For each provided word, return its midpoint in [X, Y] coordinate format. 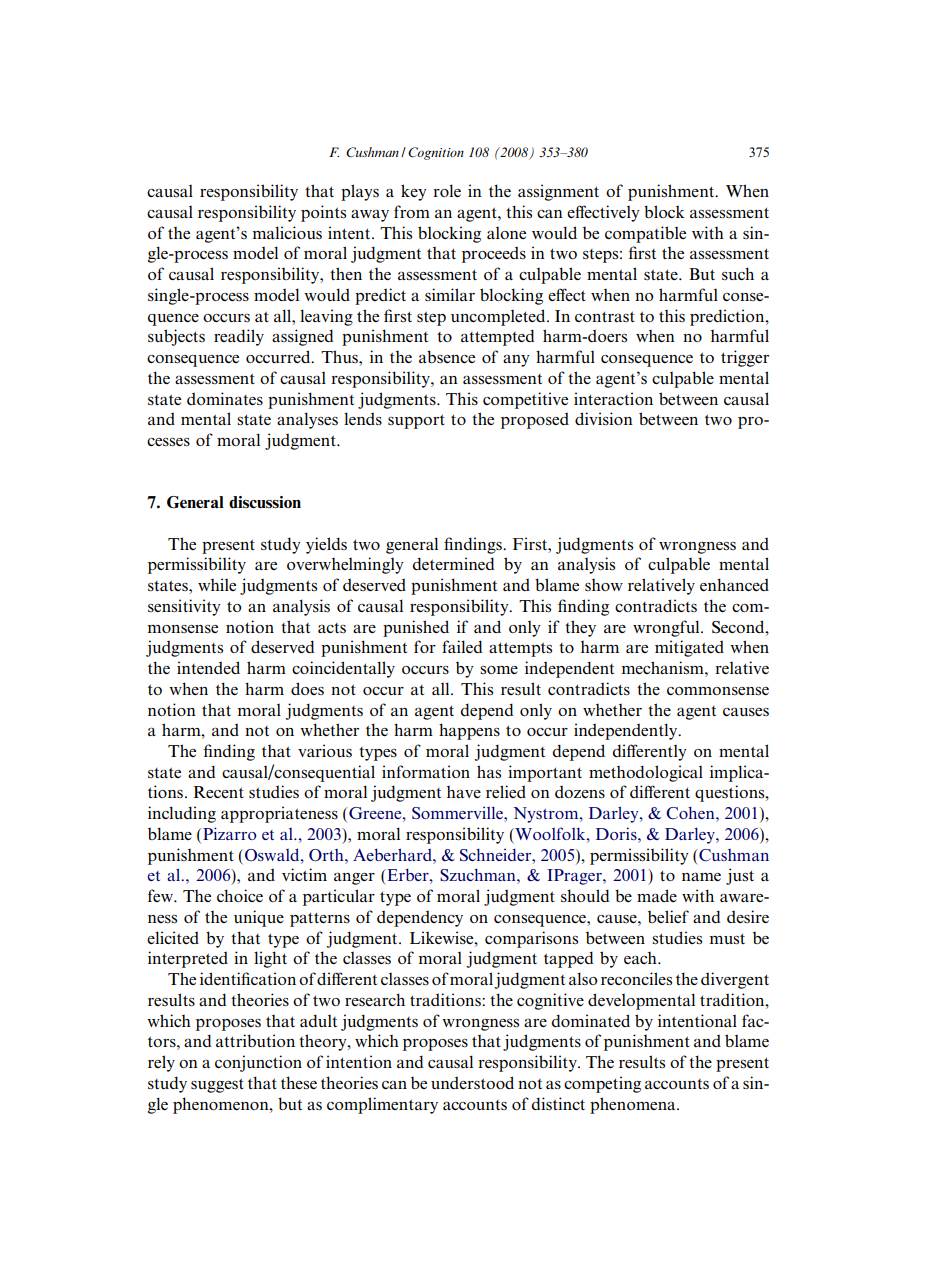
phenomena [634, 1105]
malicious [287, 232]
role [447, 190]
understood [472, 1082]
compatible [645, 234]
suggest [217, 1086]
